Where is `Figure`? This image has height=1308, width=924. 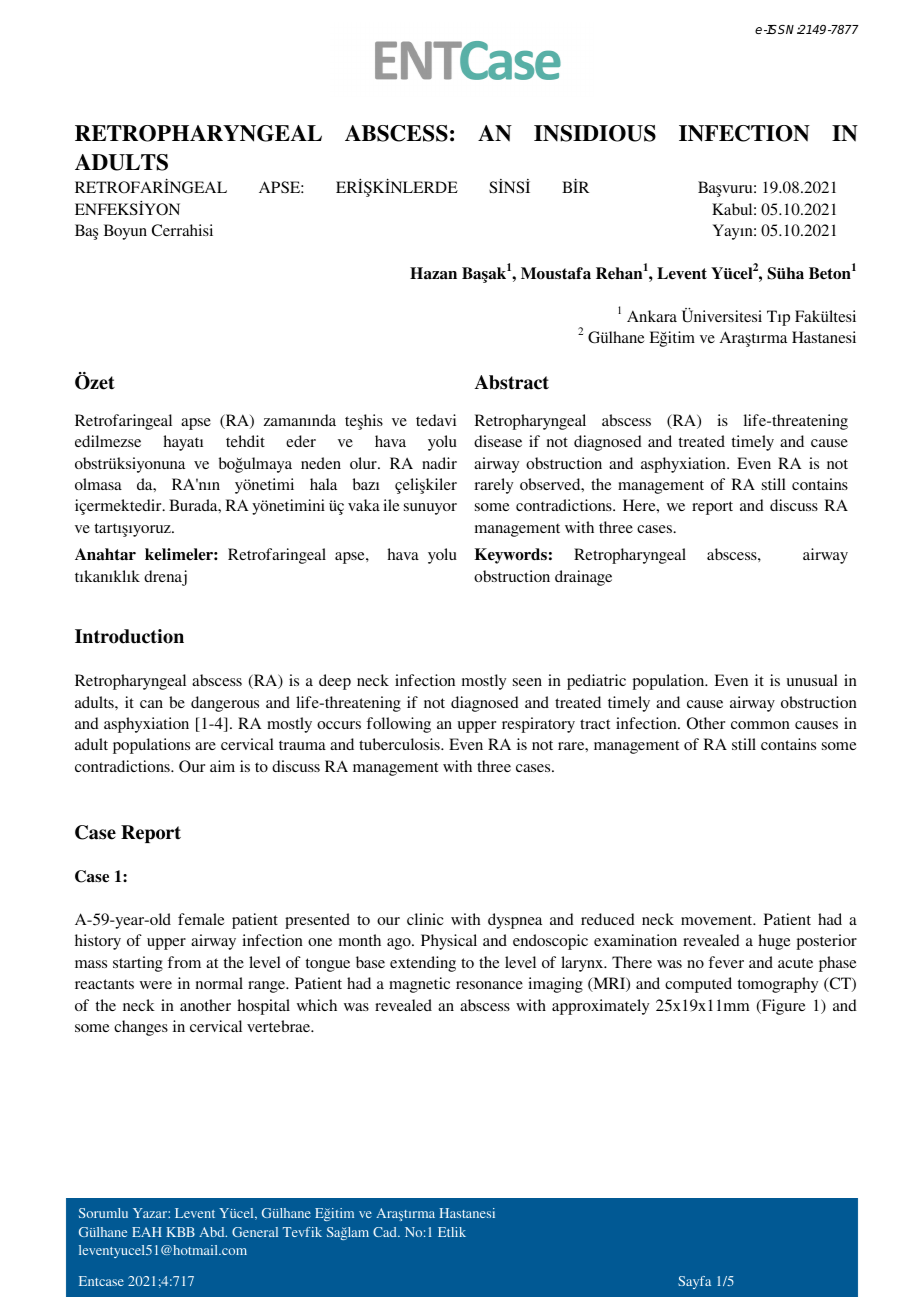
Figure is located at coordinates (783, 1007).
